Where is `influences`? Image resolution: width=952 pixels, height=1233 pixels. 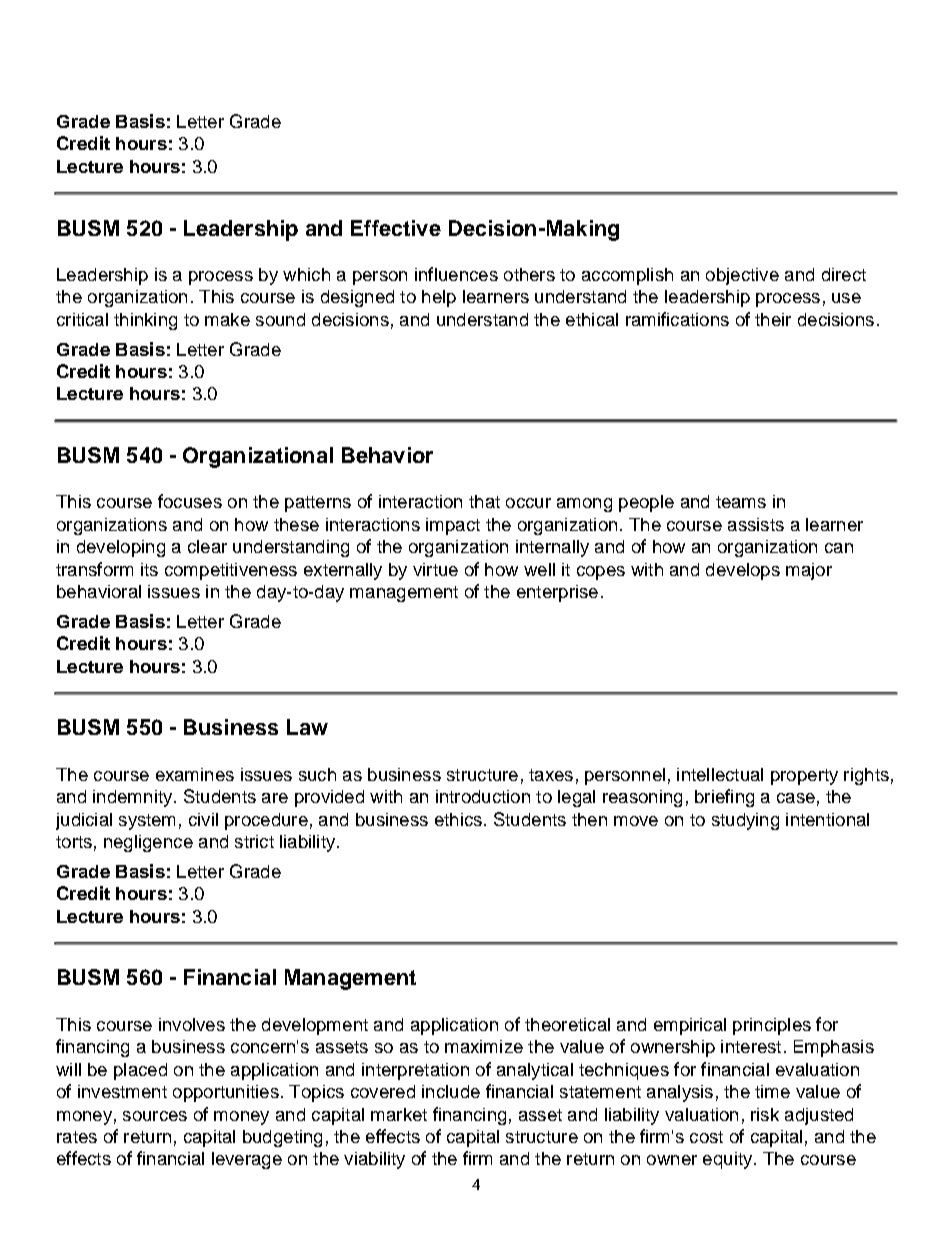 influences is located at coordinates (456, 274).
